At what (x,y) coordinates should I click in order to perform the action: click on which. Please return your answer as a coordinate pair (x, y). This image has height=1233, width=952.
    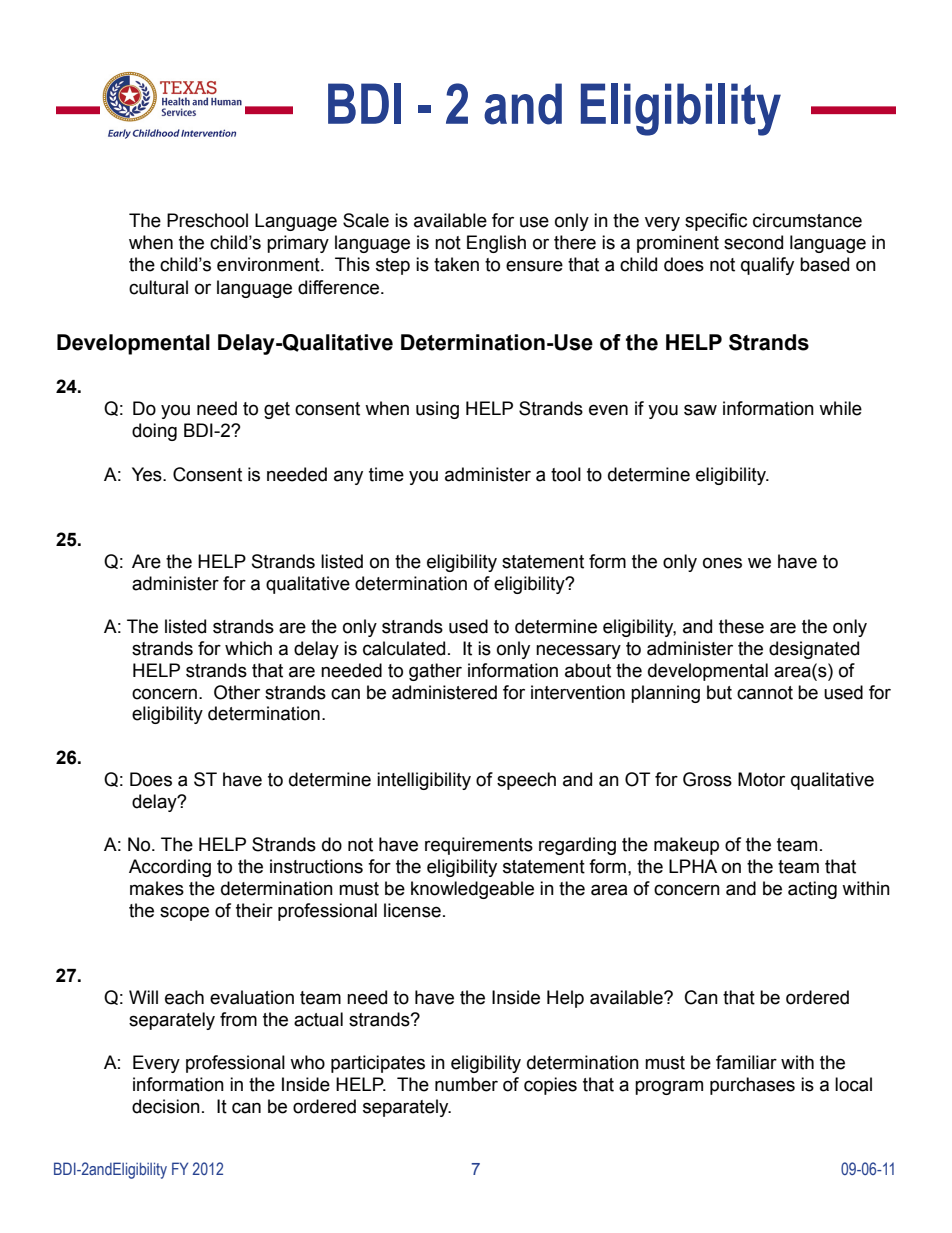
    Looking at the image, I should click on (248, 648).
